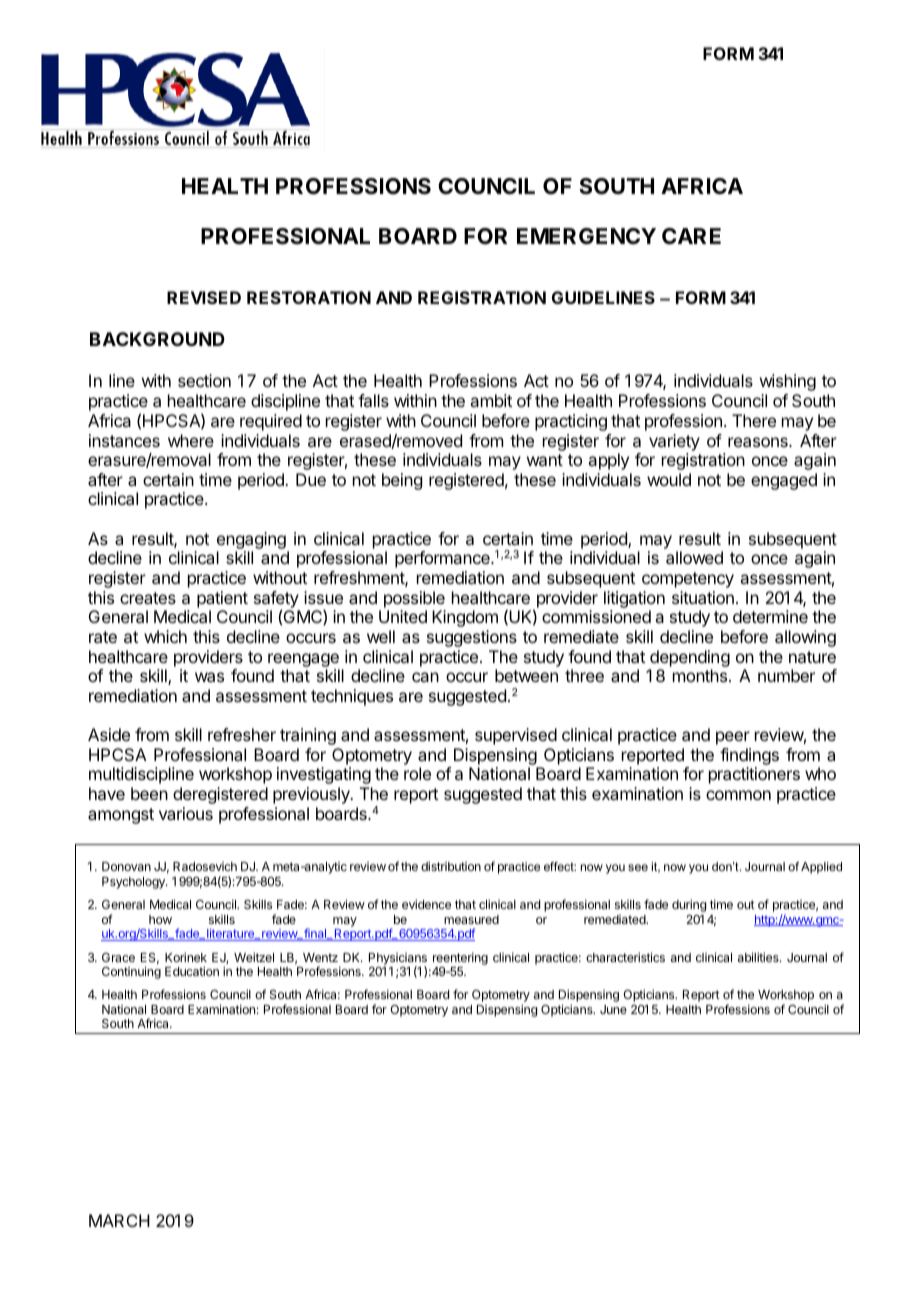 The height and width of the page is (1308, 924). I want to click on MARCH, so click(119, 1220).
